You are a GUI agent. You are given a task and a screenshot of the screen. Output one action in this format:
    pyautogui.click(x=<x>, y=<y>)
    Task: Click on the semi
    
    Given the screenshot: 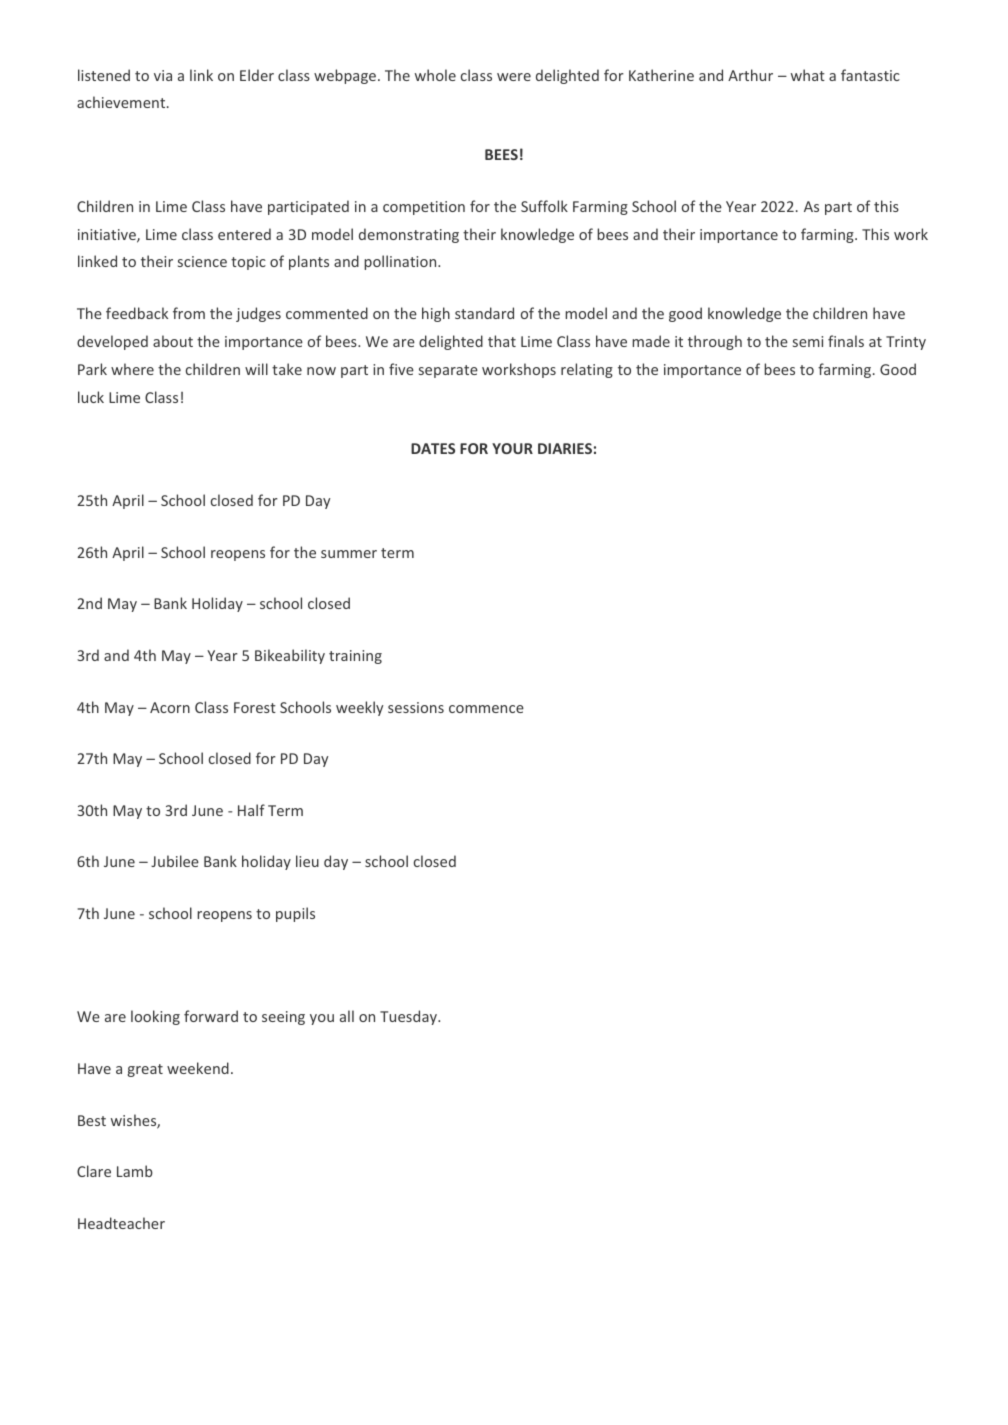 What is the action you would take?
    pyautogui.click(x=808, y=341)
